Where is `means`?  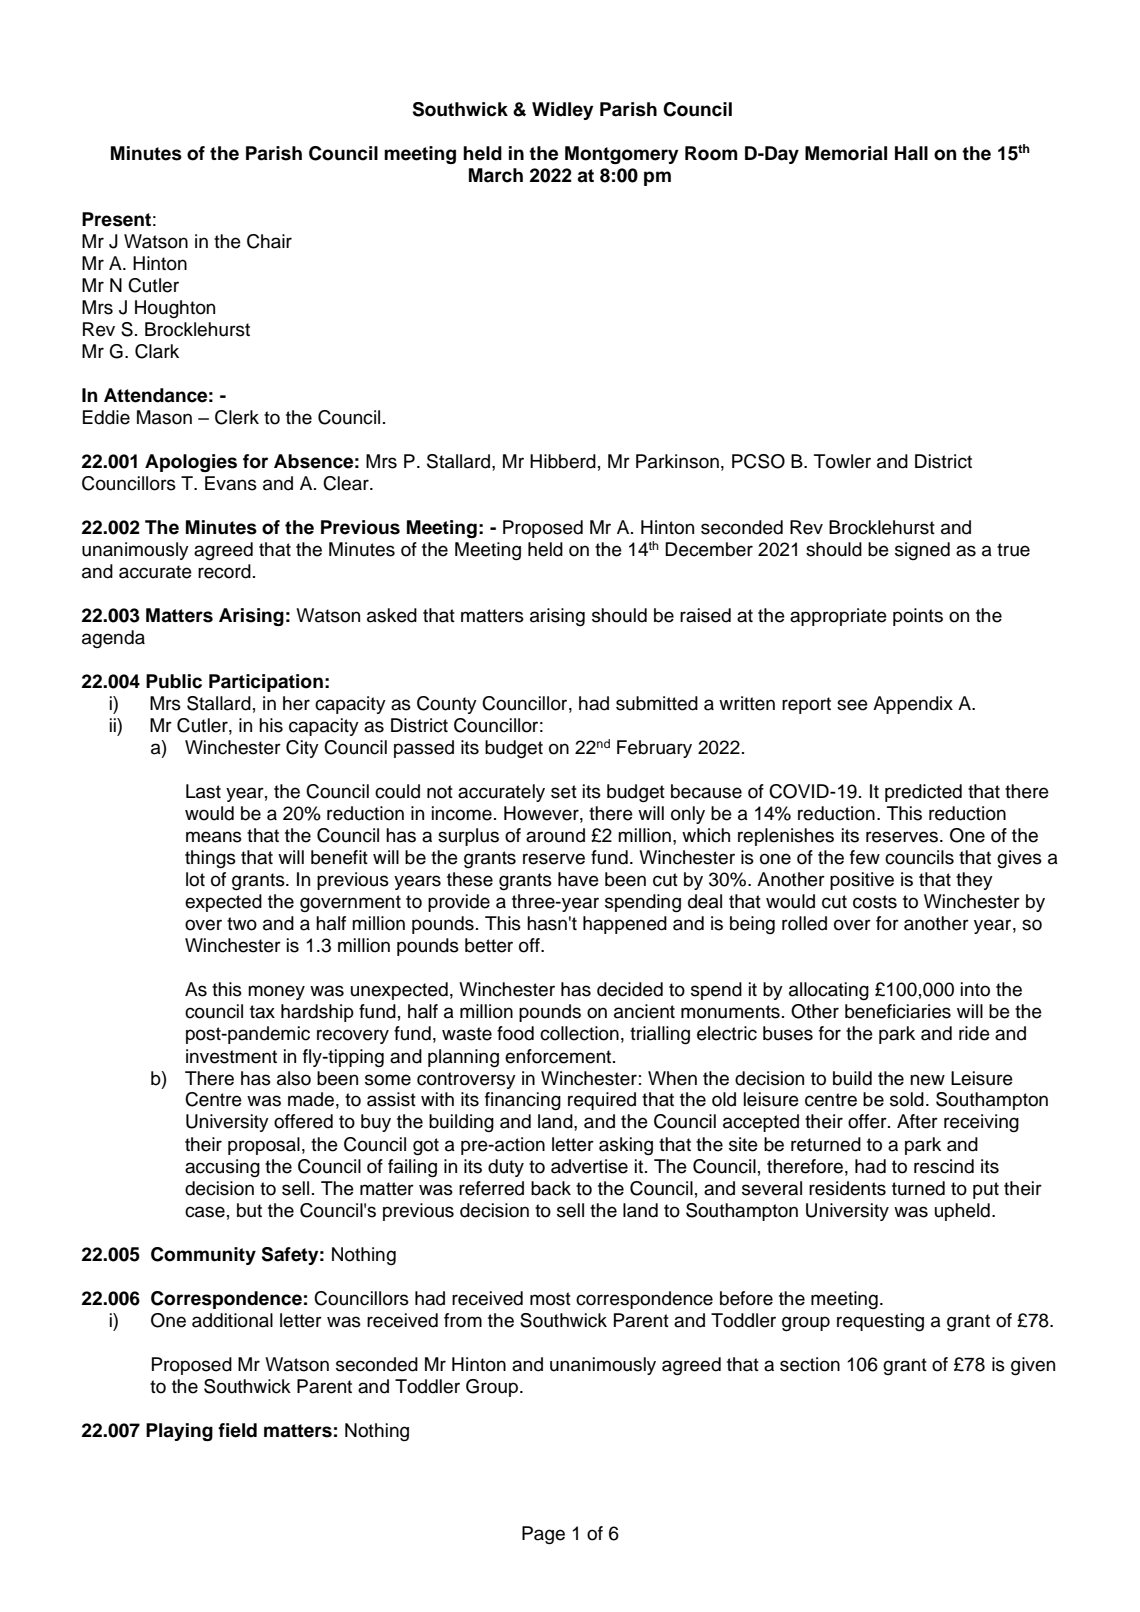
means is located at coordinates (214, 837).
